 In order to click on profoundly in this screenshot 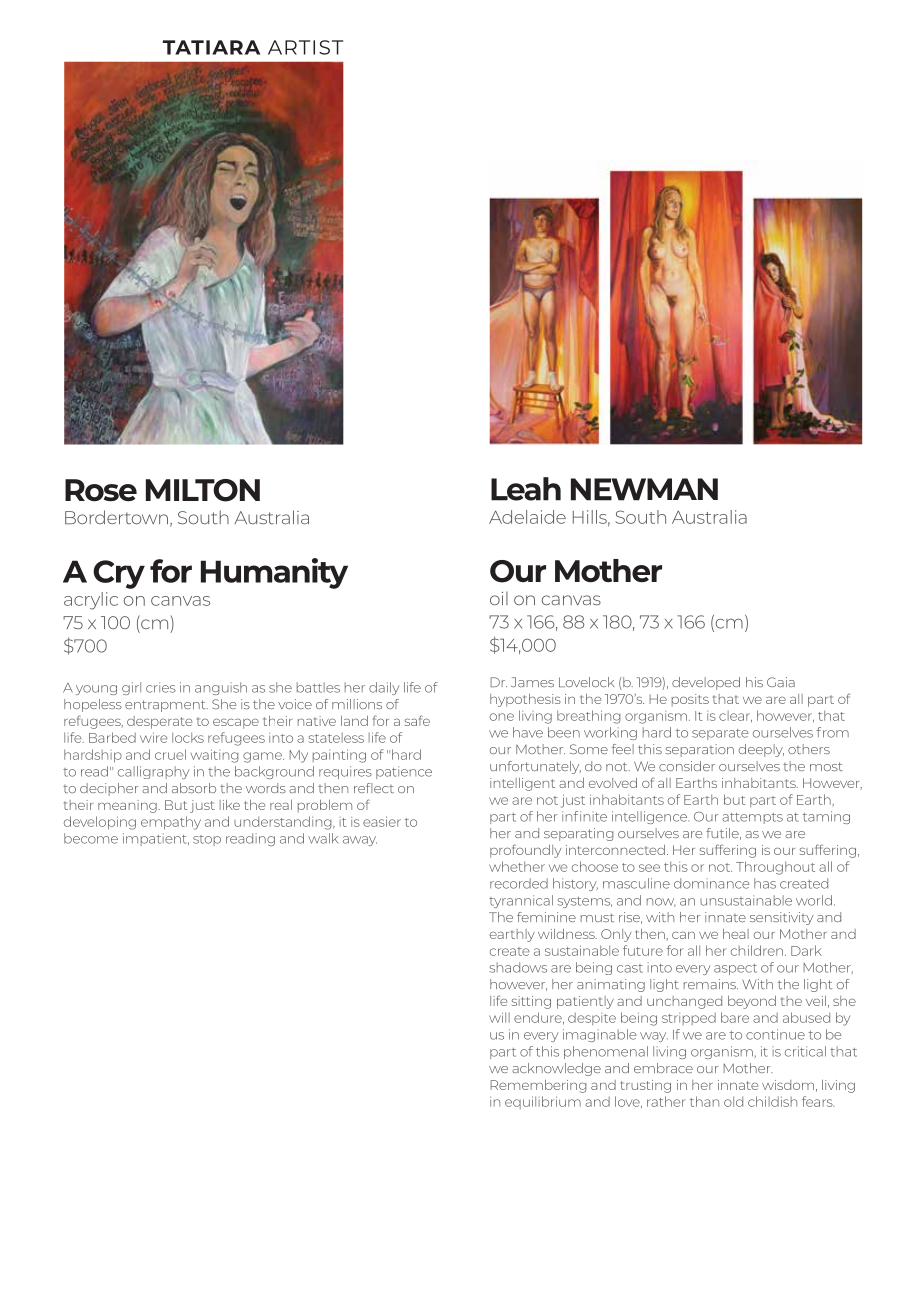, I will do `click(525, 851)`.
